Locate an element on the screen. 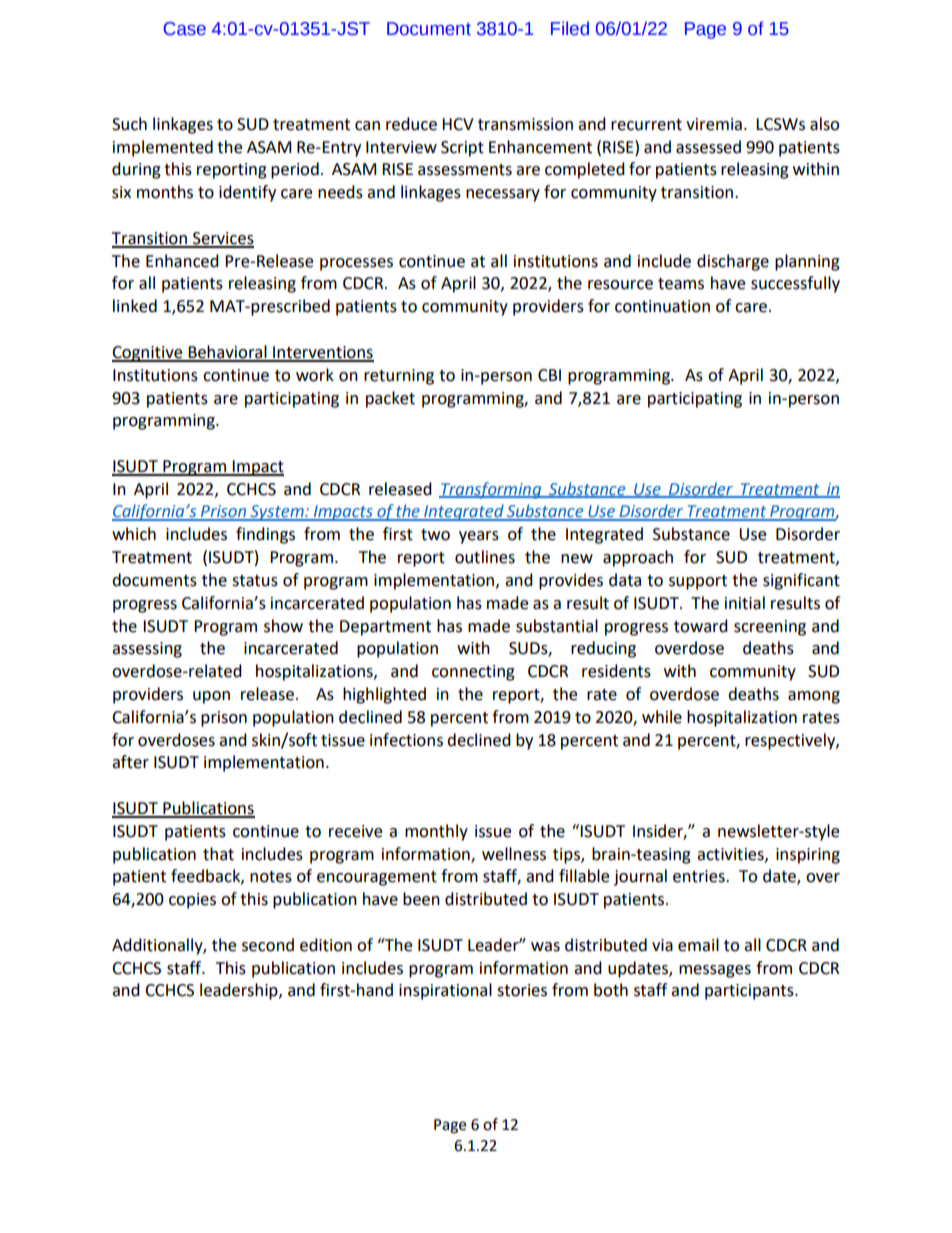  screening is located at coordinates (770, 628).
